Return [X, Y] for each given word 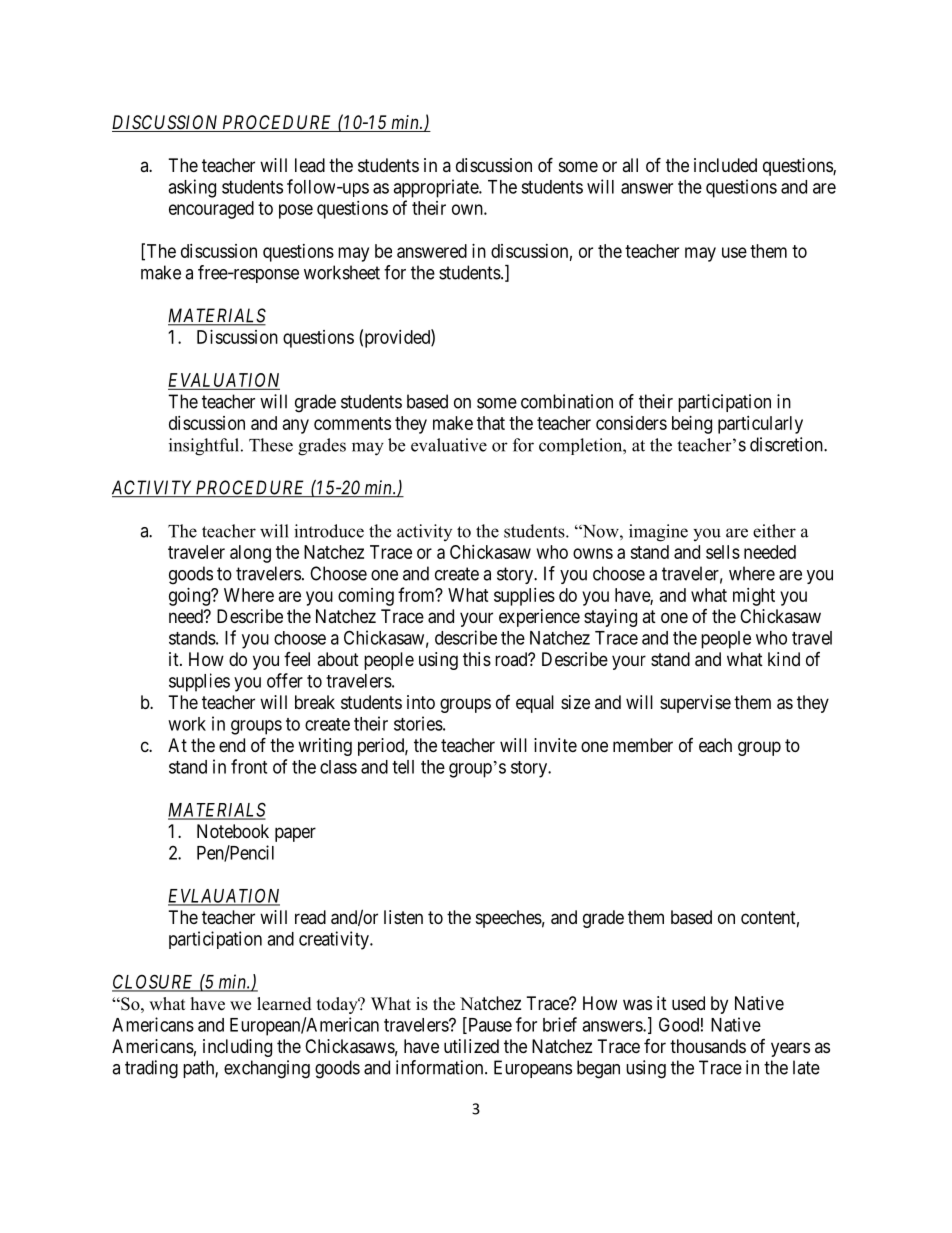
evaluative [449, 445]
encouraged [211, 210]
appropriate [436, 188]
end [232, 745]
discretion [787, 444]
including [237, 1048]
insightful [205, 447]
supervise [695, 704]
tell [403, 767]
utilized [471, 1046]
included [725, 165]
